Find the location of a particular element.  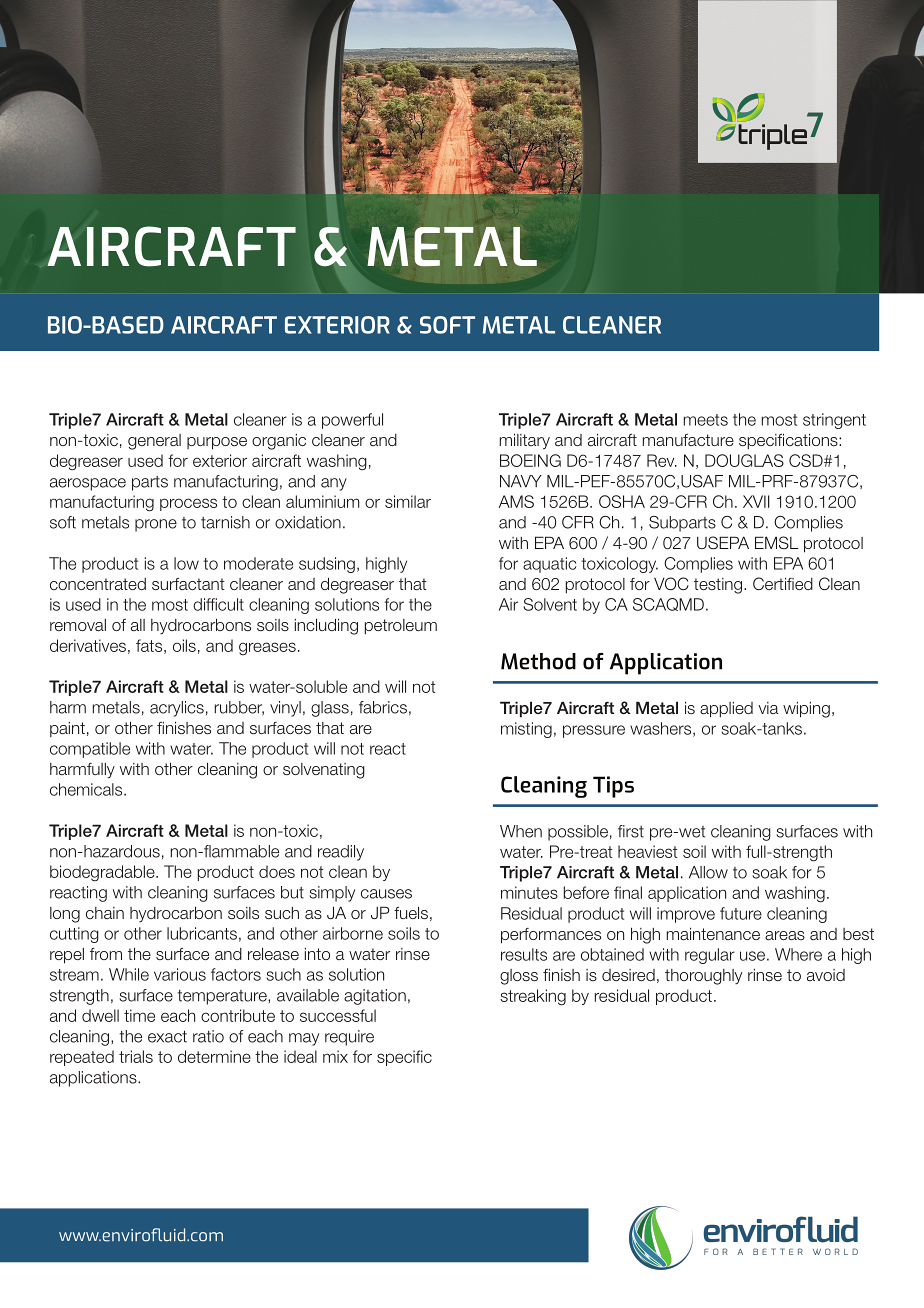

via is located at coordinates (768, 708).
